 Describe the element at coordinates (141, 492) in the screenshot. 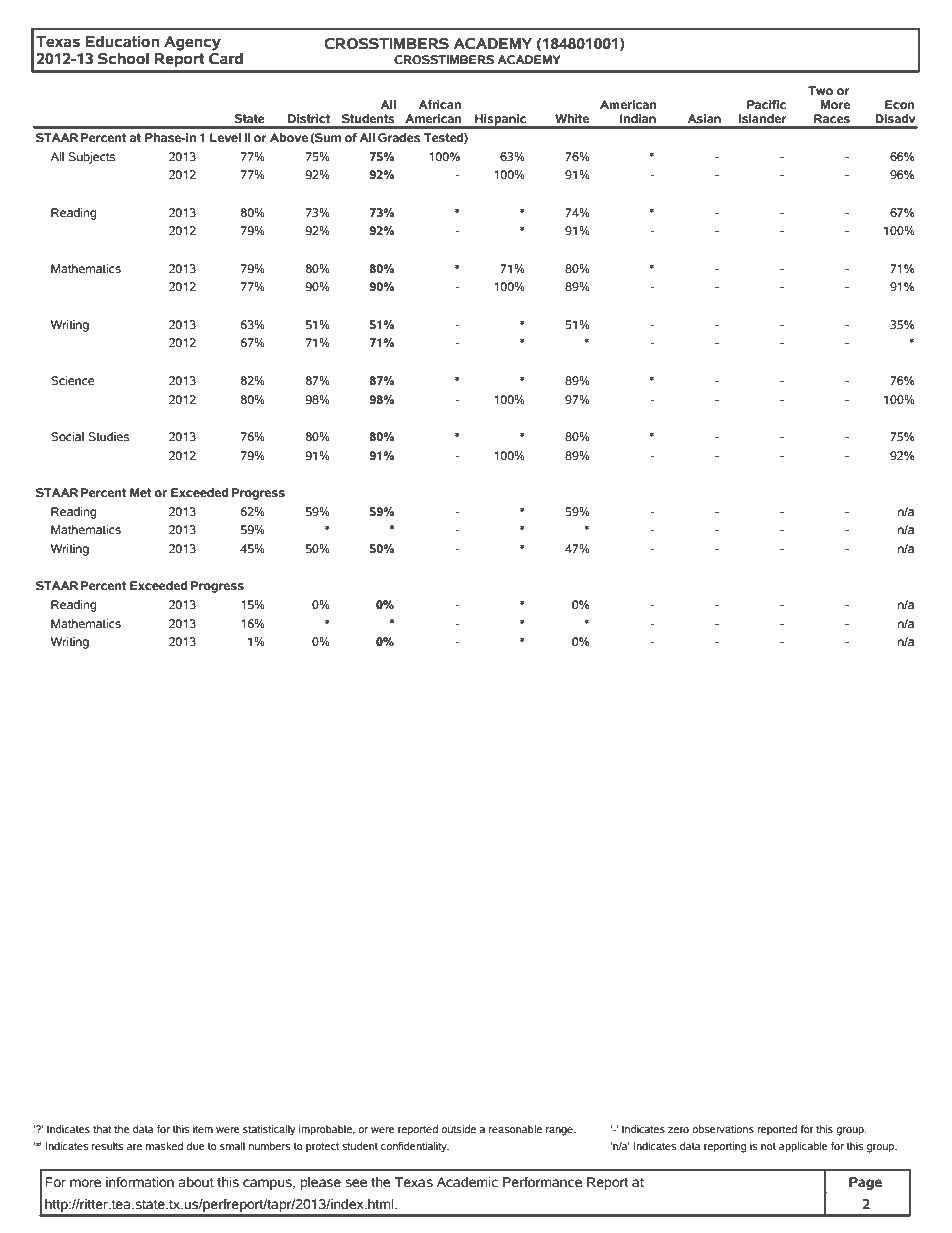

I see `Met` at that location.
